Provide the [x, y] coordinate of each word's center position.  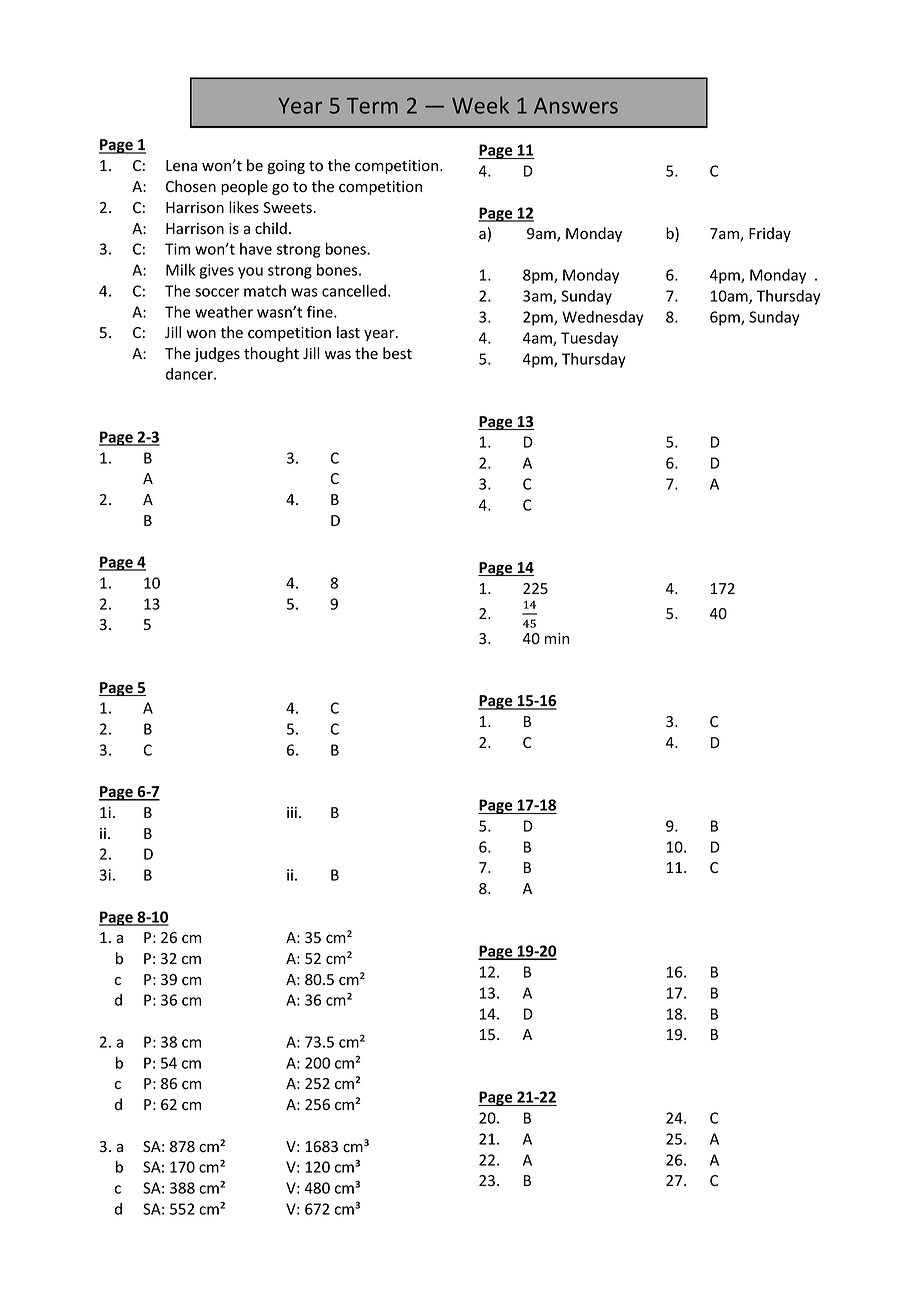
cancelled [354, 291]
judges [217, 354]
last [348, 332]
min [557, 638]
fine [321, 311]
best [397, 353]
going [286, 167]
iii [292, 812]
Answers [576, 106]
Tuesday [589, 339]
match [265, 291]
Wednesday [602, 318]
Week [480, 105]
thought [271, 354]
